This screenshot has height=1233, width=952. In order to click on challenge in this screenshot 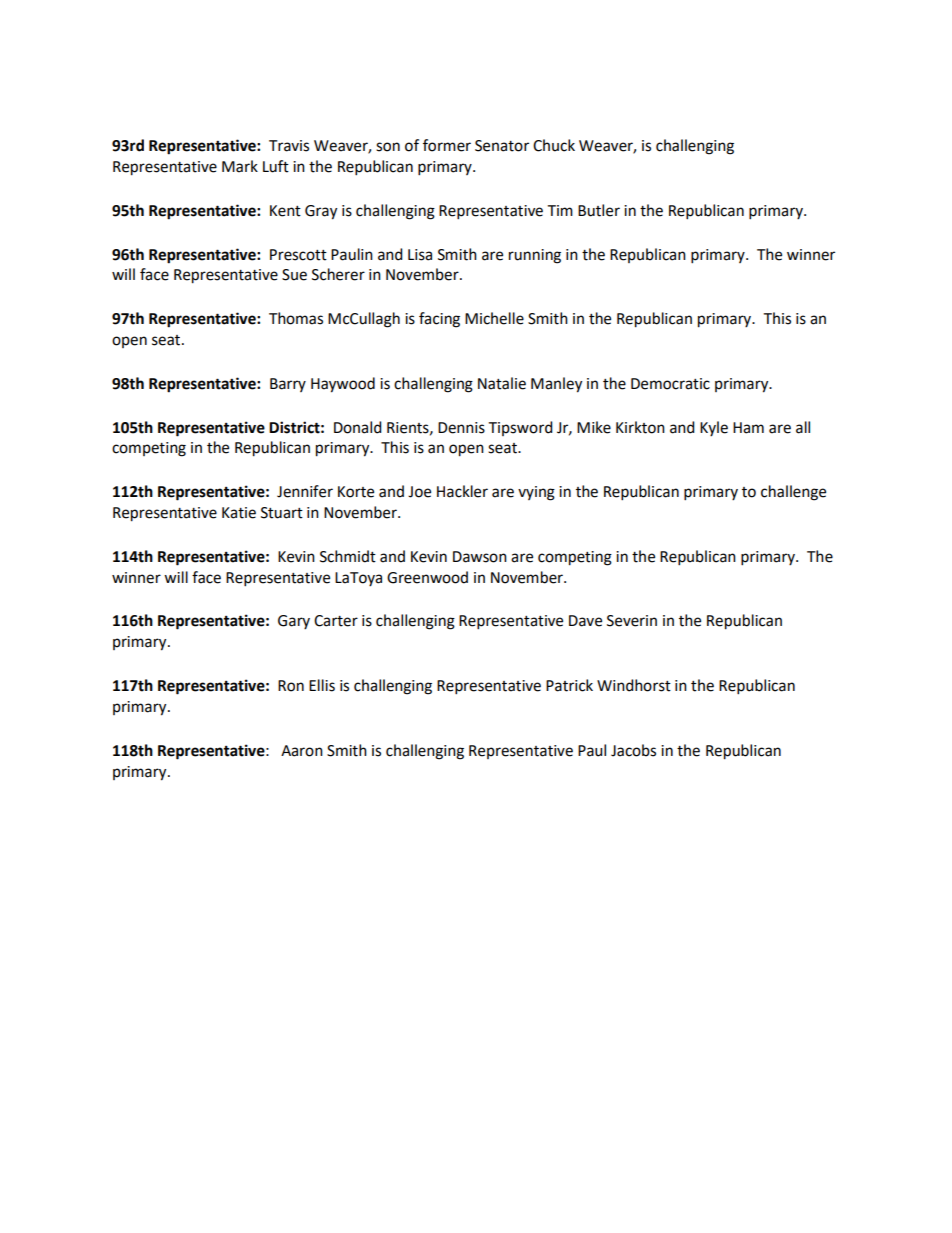, I will do `click(793, 493)`.
